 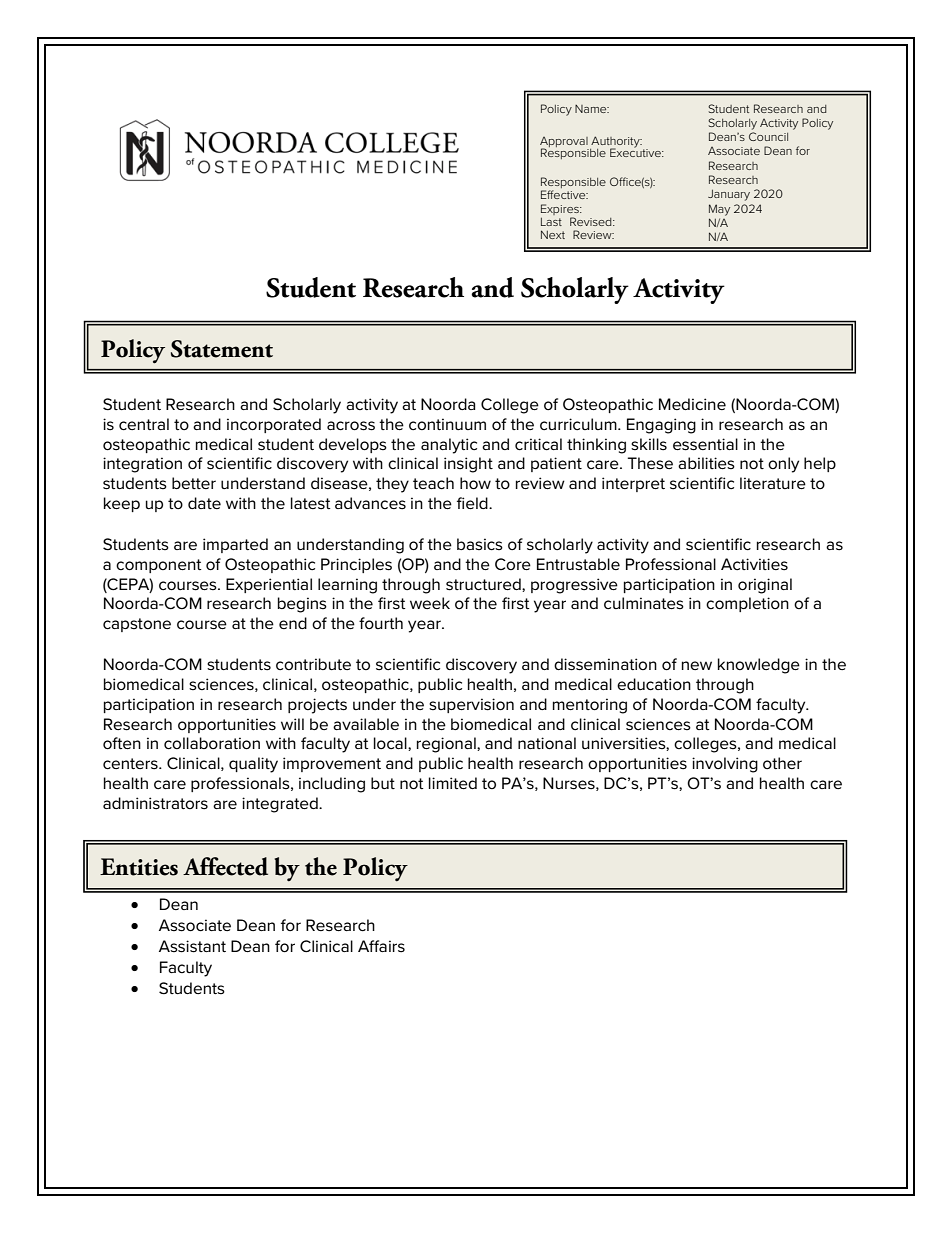 I want to click on supervision, so click(x=471, y=705).
